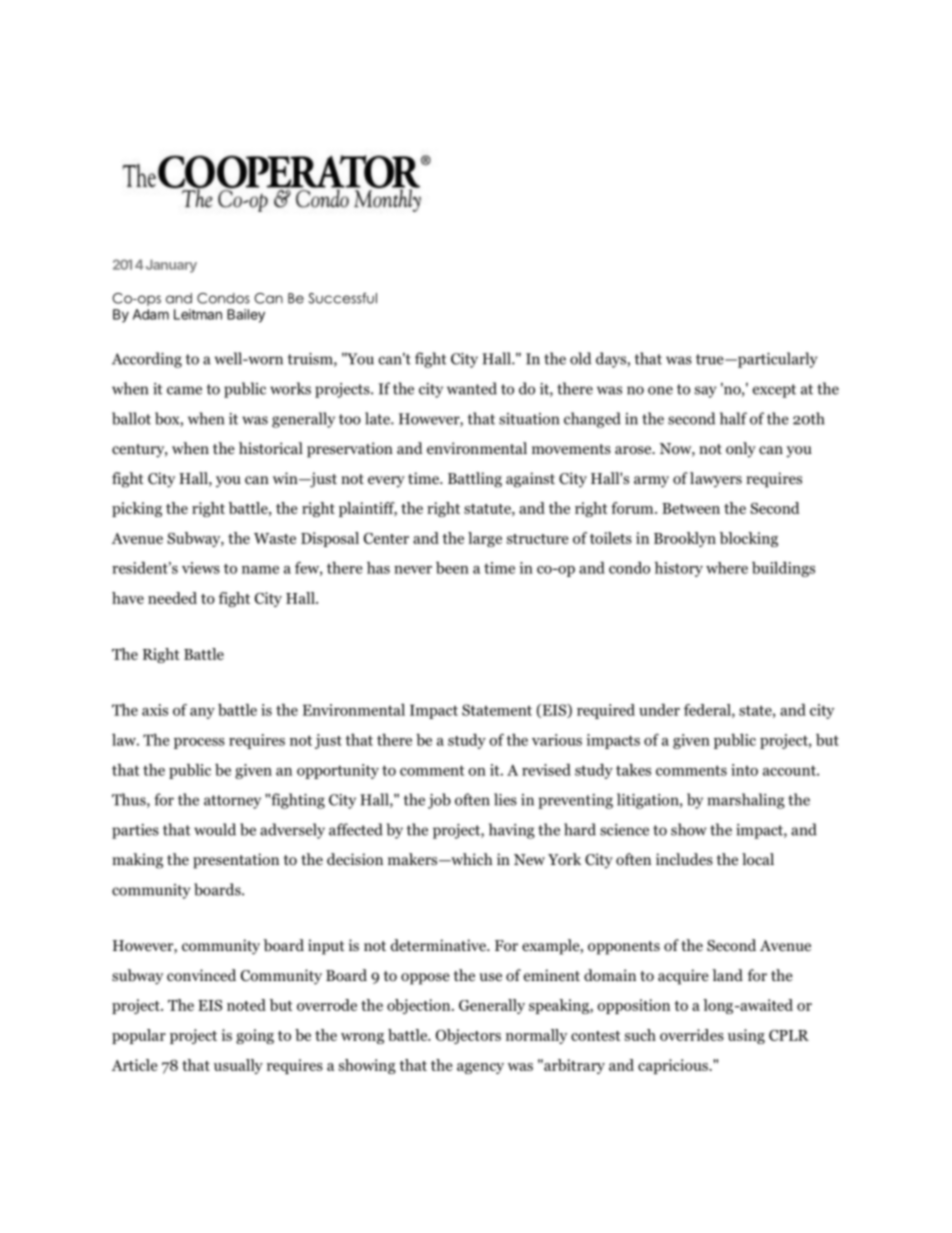 This screenshot has width=952, height=1233. What do you see at coordinates (692, 1035) in the screenshot?
I see `overrides` at bounding box center [692, 1035].
